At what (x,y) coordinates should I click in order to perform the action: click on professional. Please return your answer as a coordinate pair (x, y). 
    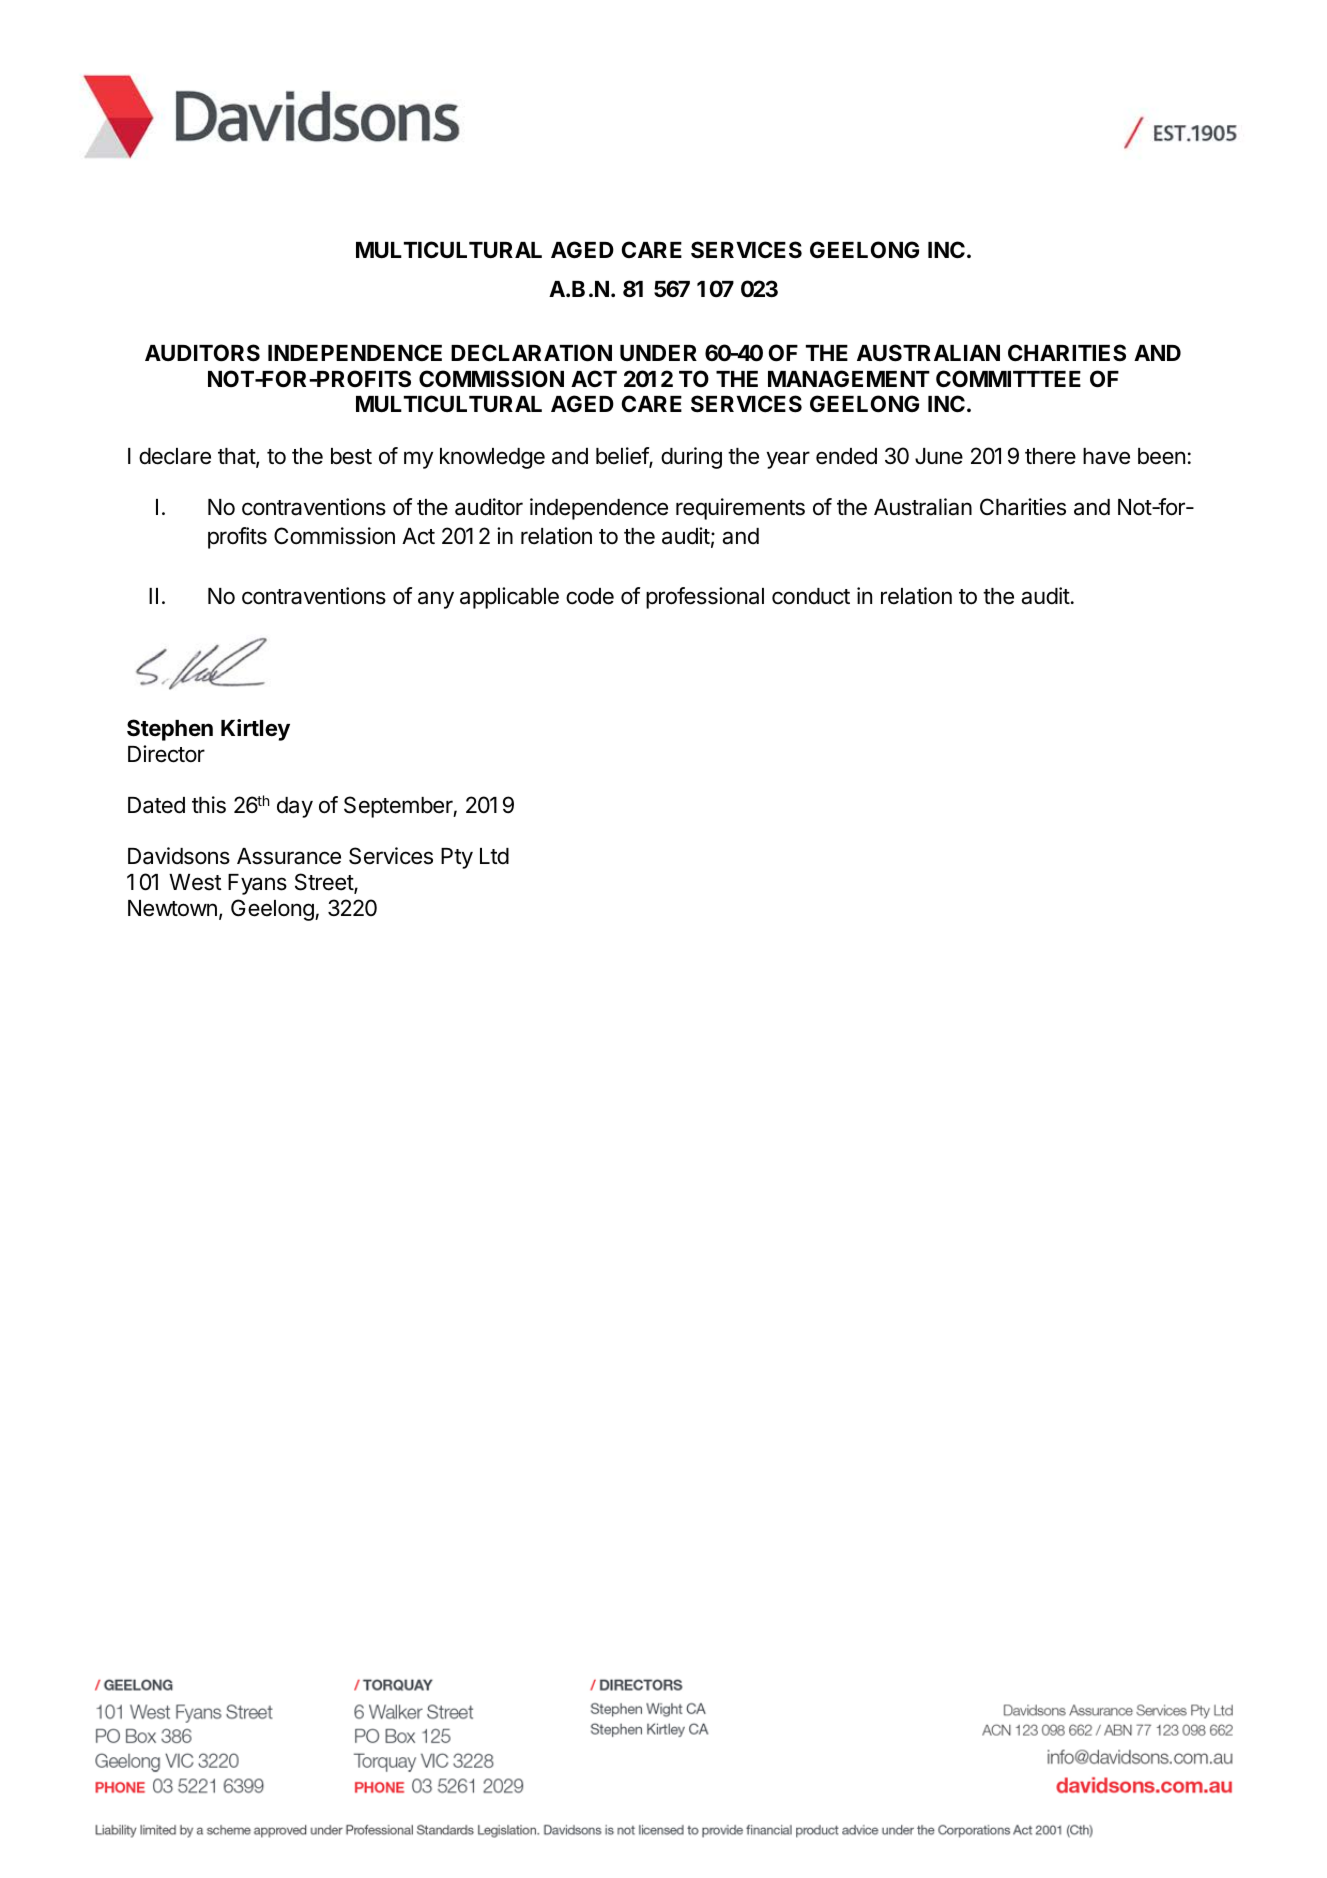
    Looking at the image, I should click on (705, 598).
